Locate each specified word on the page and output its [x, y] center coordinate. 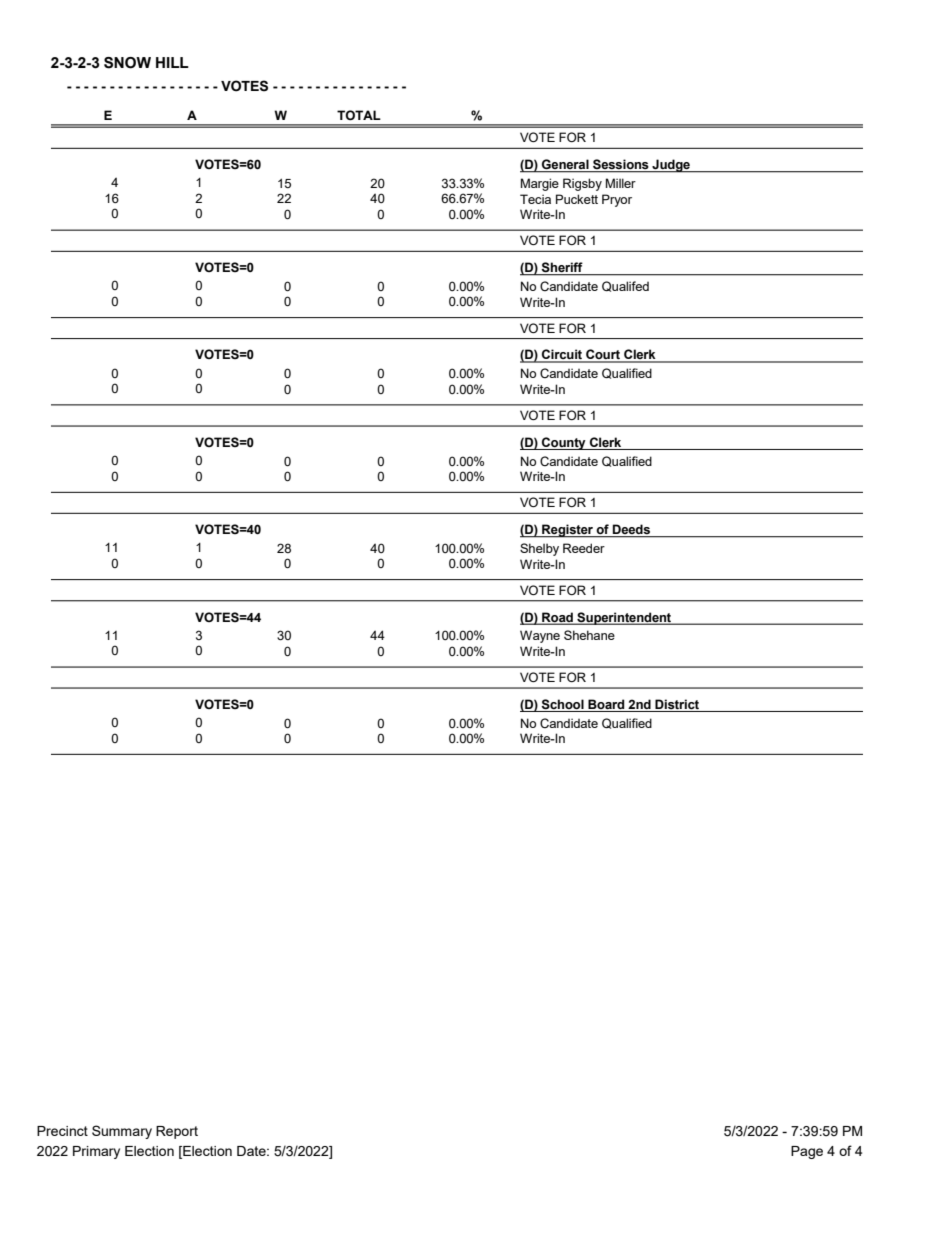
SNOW [127, 63]
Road [557, 618]
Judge [671, 166]
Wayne [540, 636]
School [562, 704]
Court [603, 355]
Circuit [562, 355]
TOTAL [359, 115]
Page [807, 1152]
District [677, 704]
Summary [122, 1132]
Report [177, 1132]
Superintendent [624, 618]
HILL [172, 62]
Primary [96, 1152]
